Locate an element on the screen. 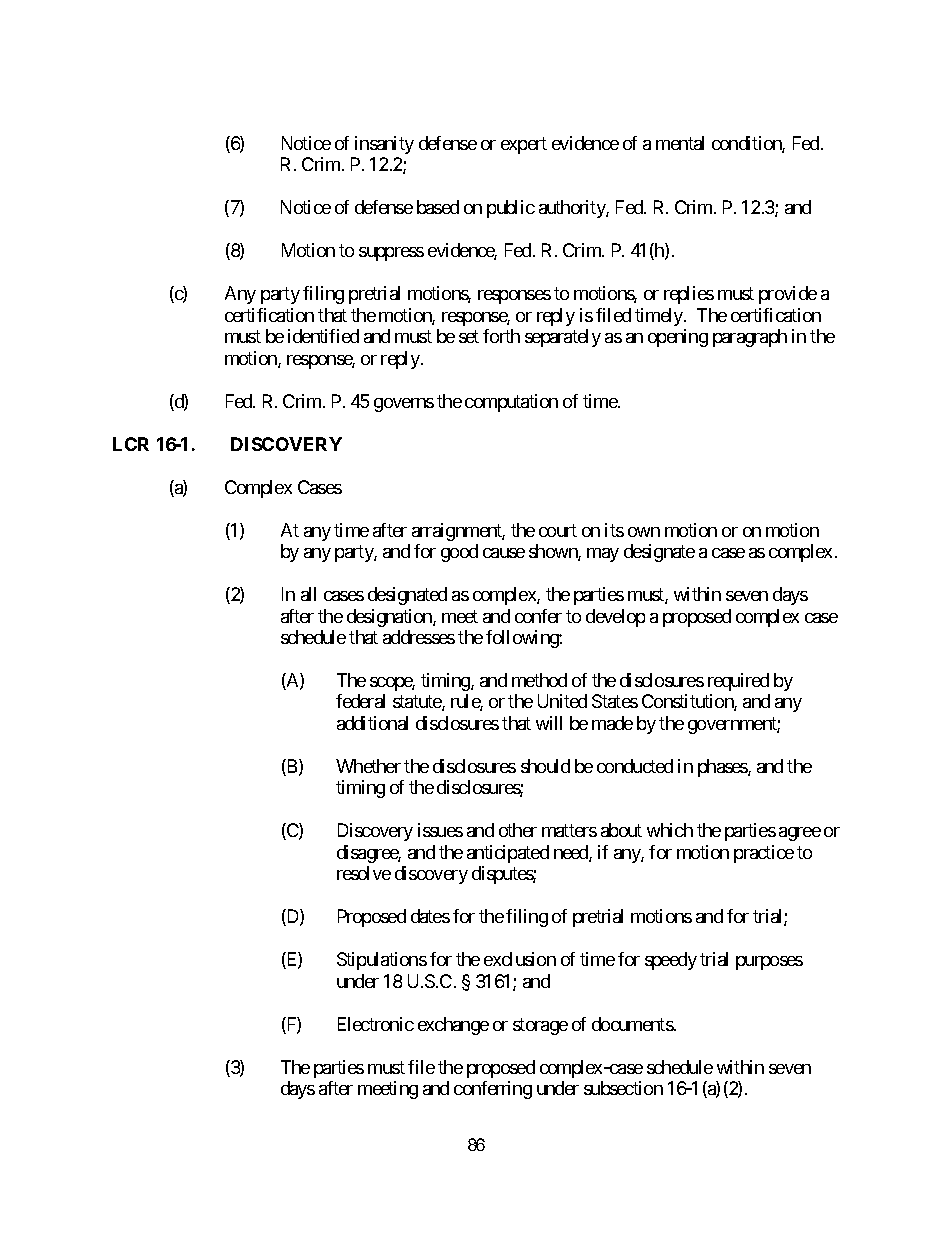 Image resolution: width=952 pixels, height=1233 pixels. exchange is located at coordinates (453, 1026).
